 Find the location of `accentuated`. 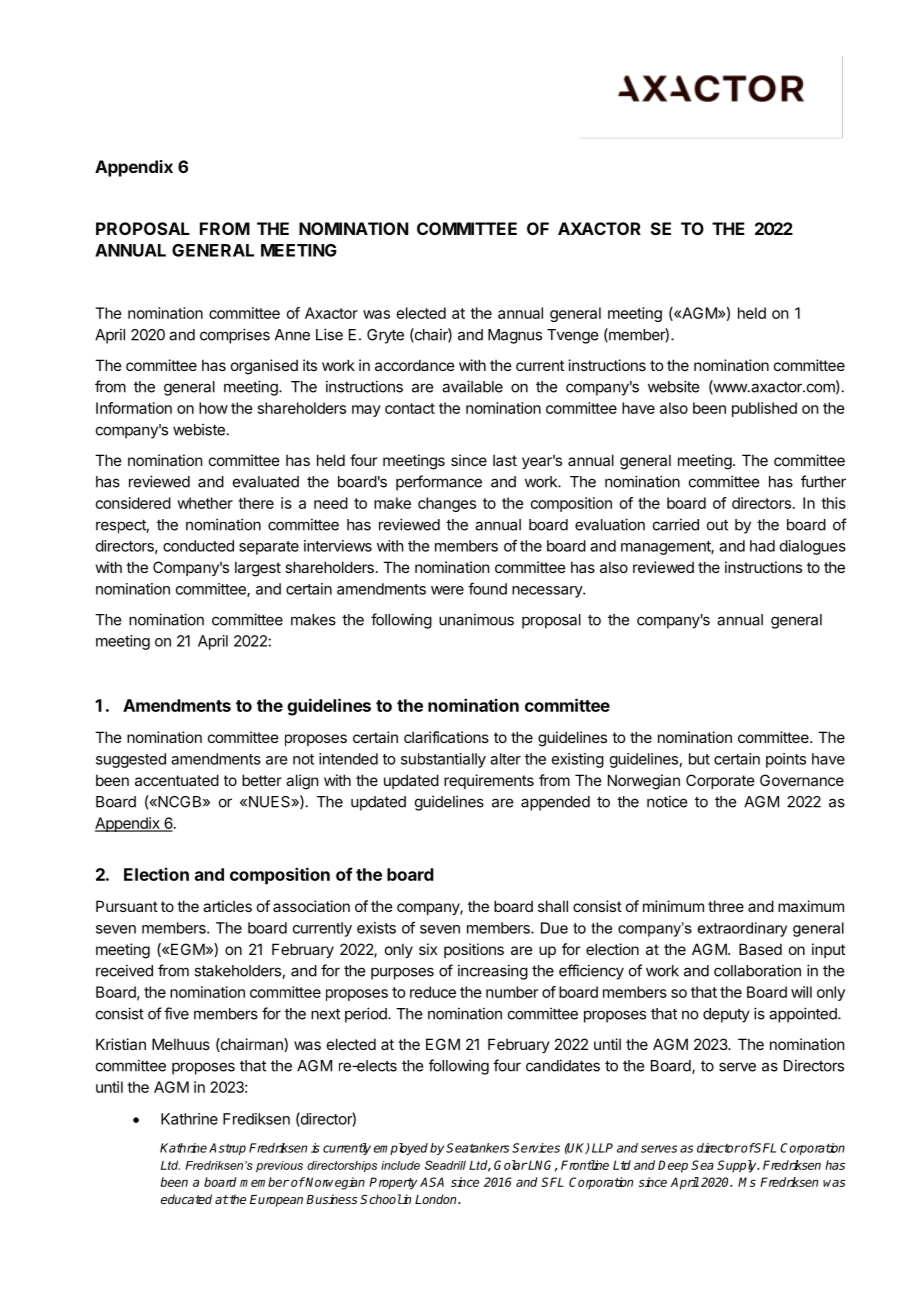

accentuated is located at coordinates (177, 780).
